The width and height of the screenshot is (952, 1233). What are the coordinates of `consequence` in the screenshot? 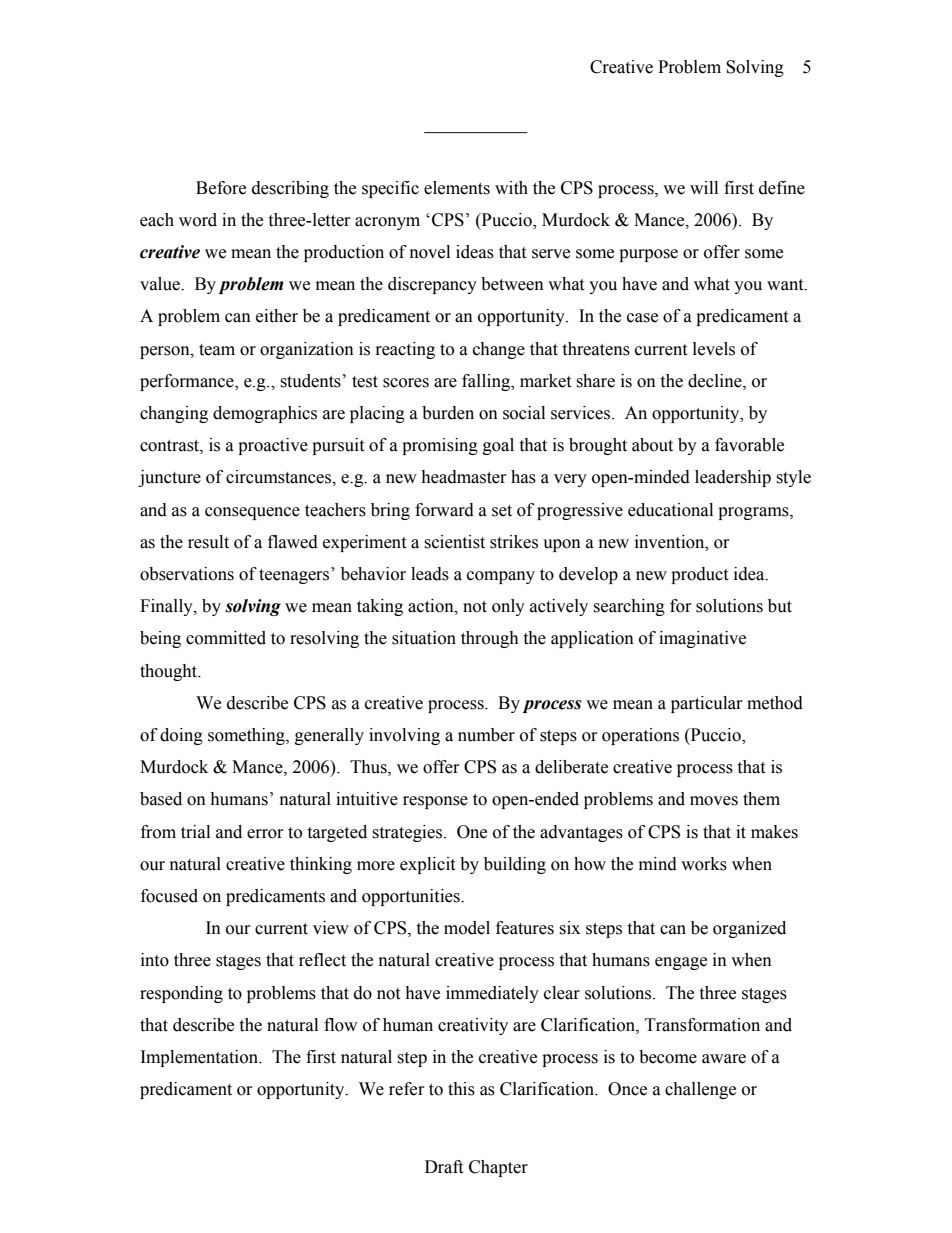 It's located at (252, 513).
